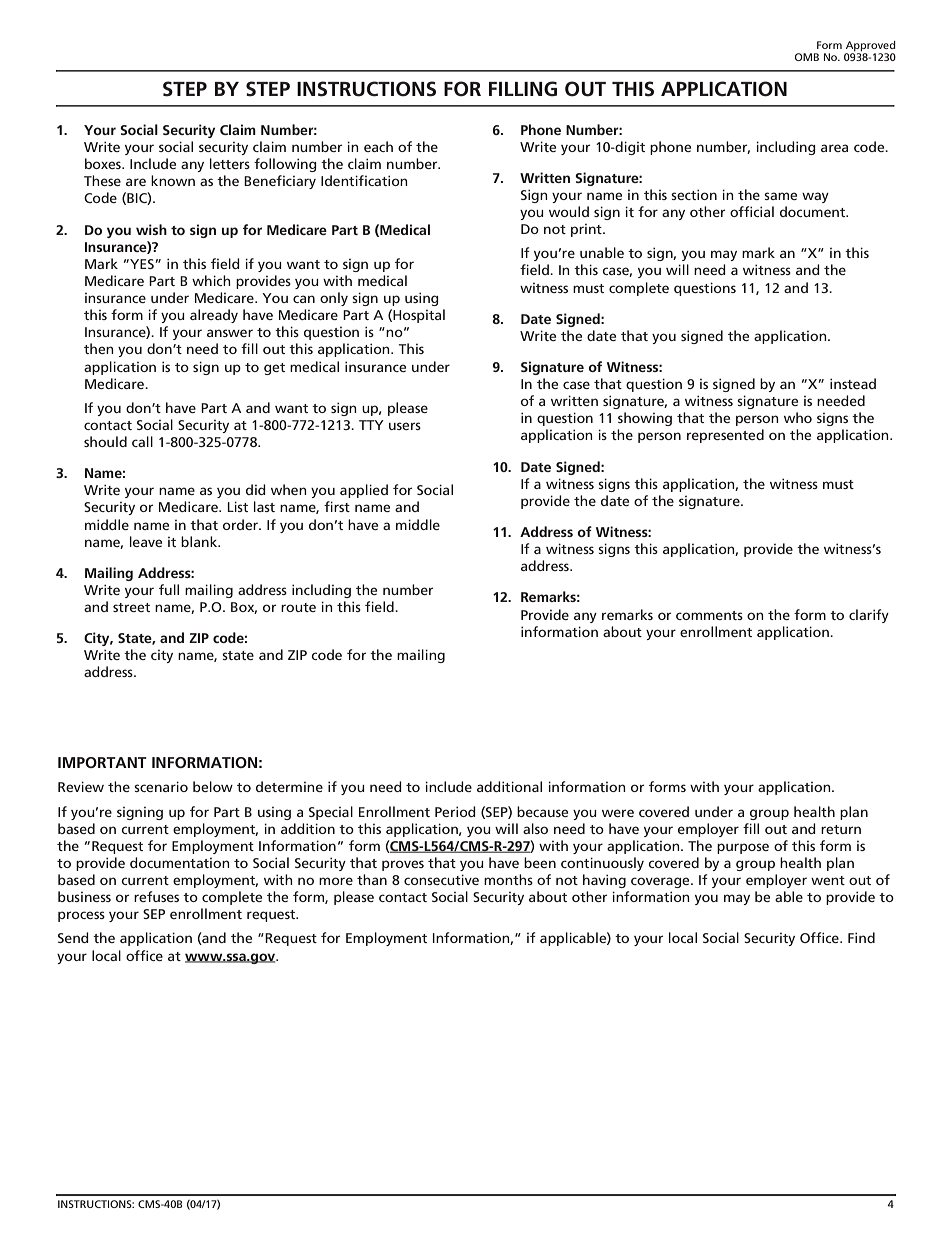  I want to click on letters, so click(230, 163).
